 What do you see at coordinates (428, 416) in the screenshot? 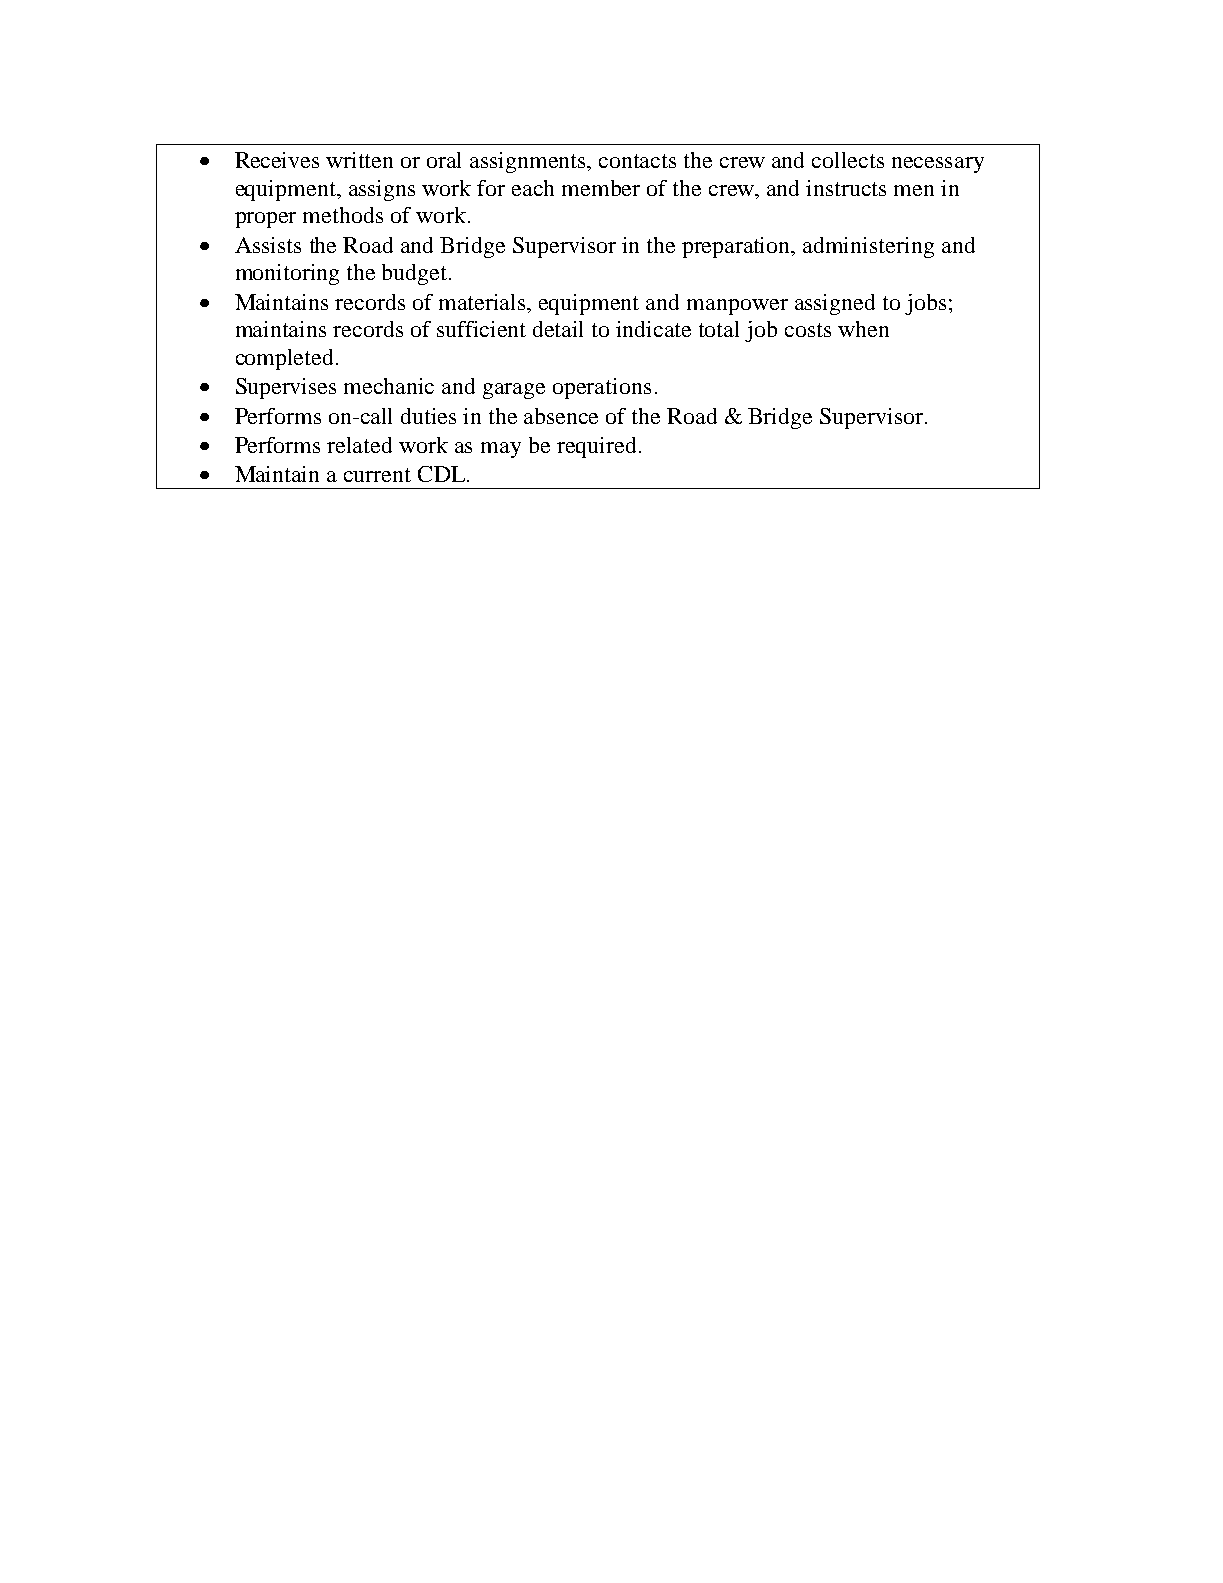
I see `duties` at bounding box center [428, 416].
